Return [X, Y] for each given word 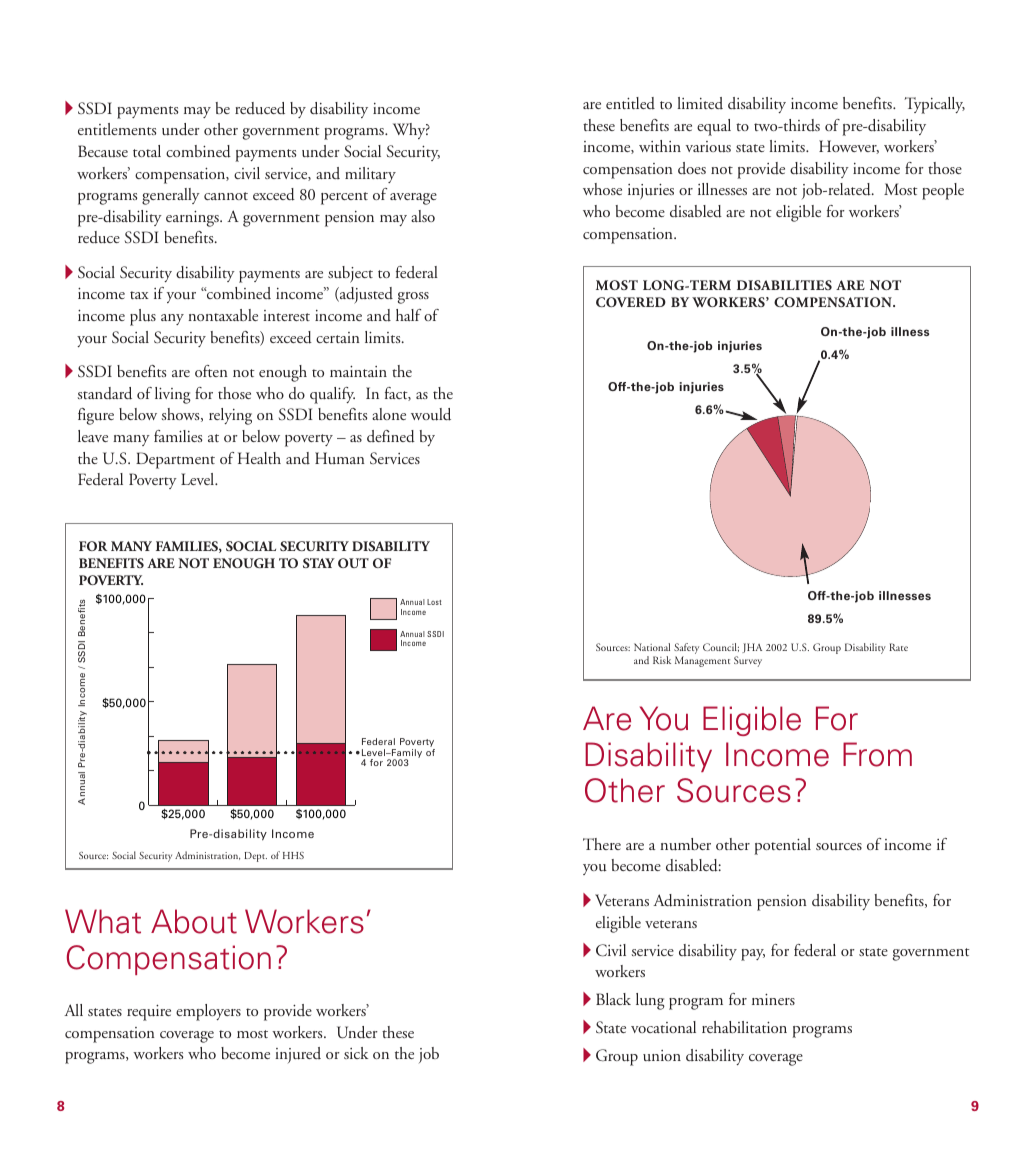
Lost [434, 602]
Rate [898, 647]
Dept [255, 857]
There [602, 844]
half [408, 315]
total [147, 151]
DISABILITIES [784, 285]
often [211, 371]
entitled [630, 103]
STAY [319, 563]
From [877, 754]
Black [613, 999]
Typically [934, 105]
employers [208, 1012]
